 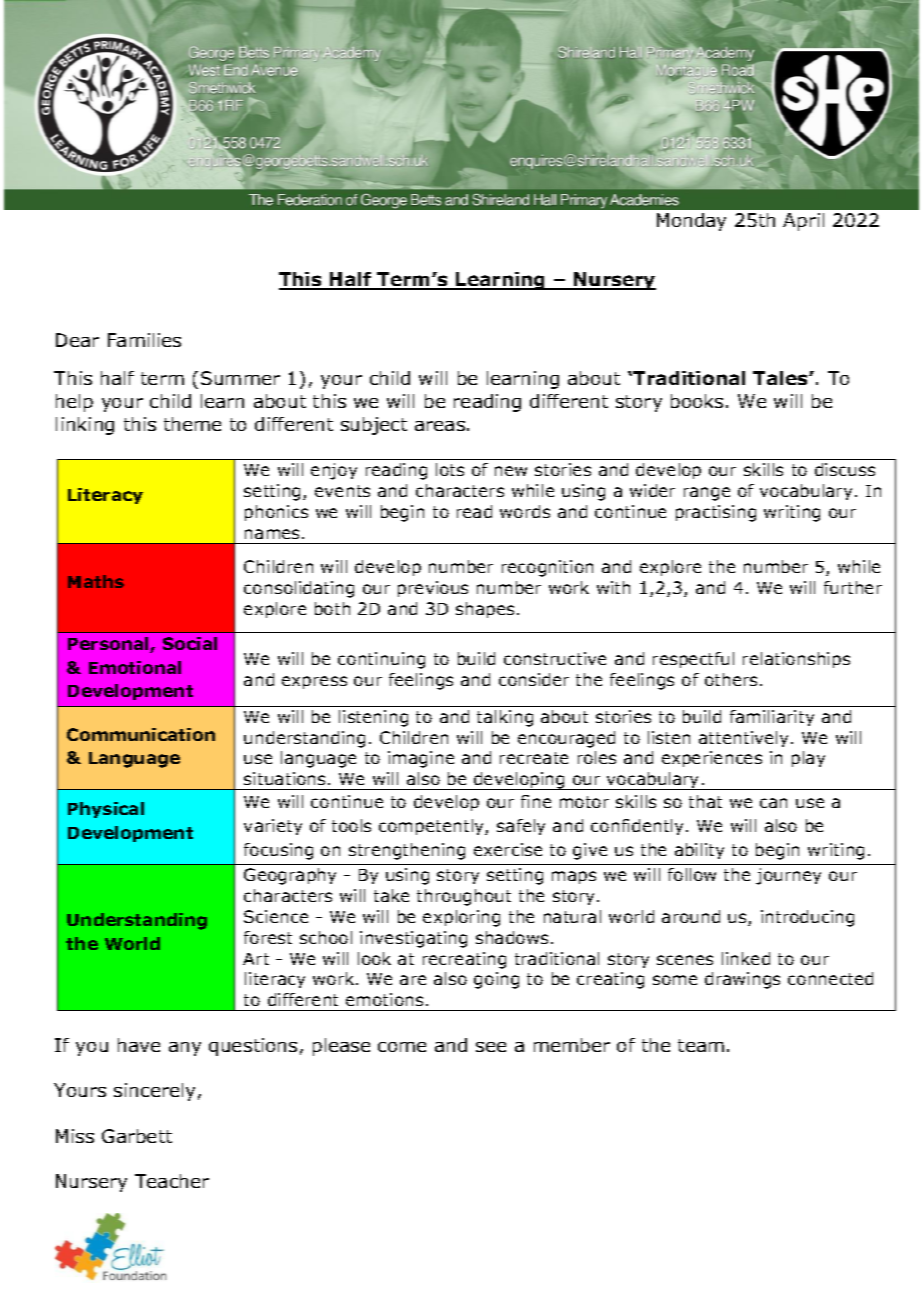 I want to click on Communication, so click(x=141, y=734).
